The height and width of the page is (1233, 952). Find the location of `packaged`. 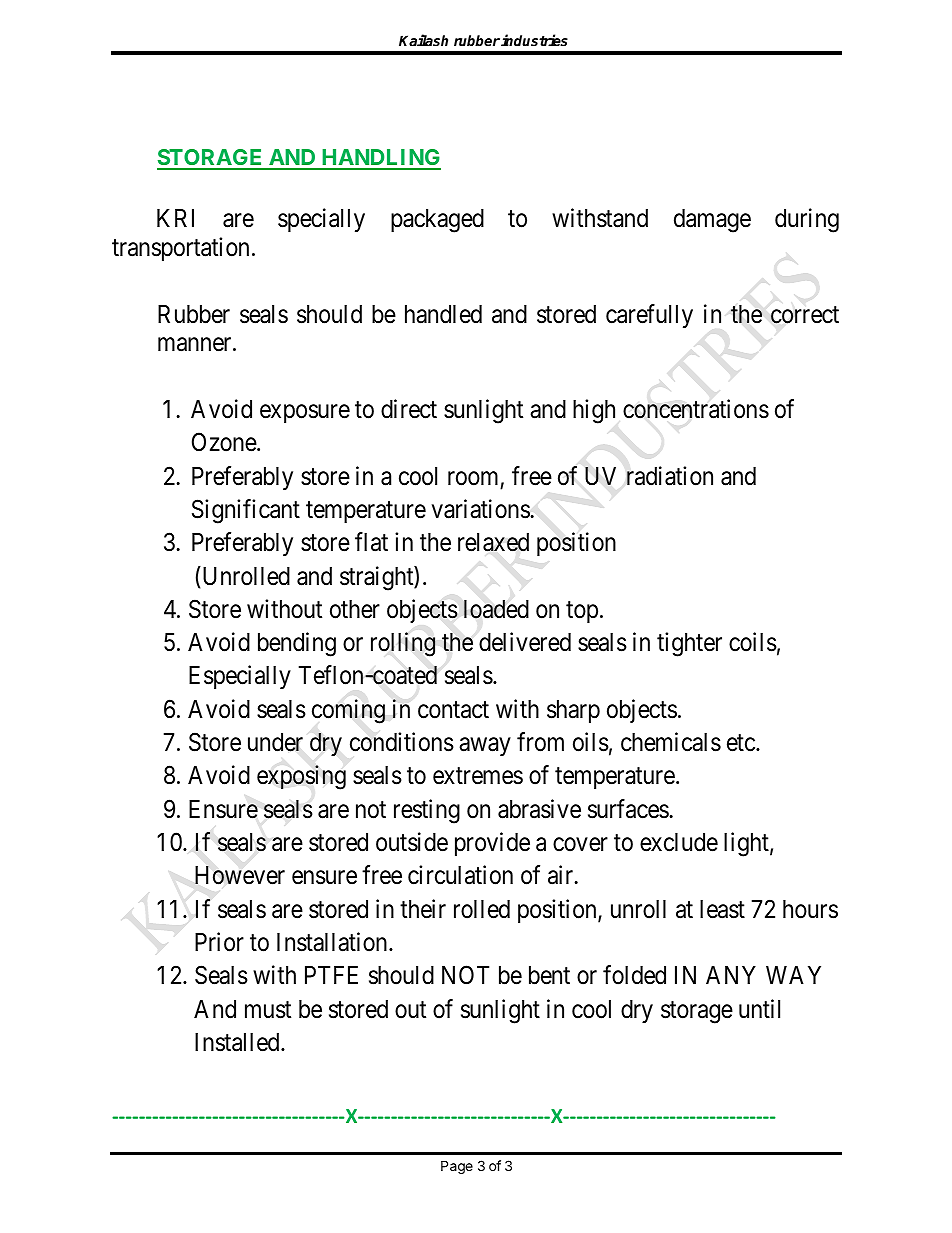

packaged is located at coordinates (437, 221).
